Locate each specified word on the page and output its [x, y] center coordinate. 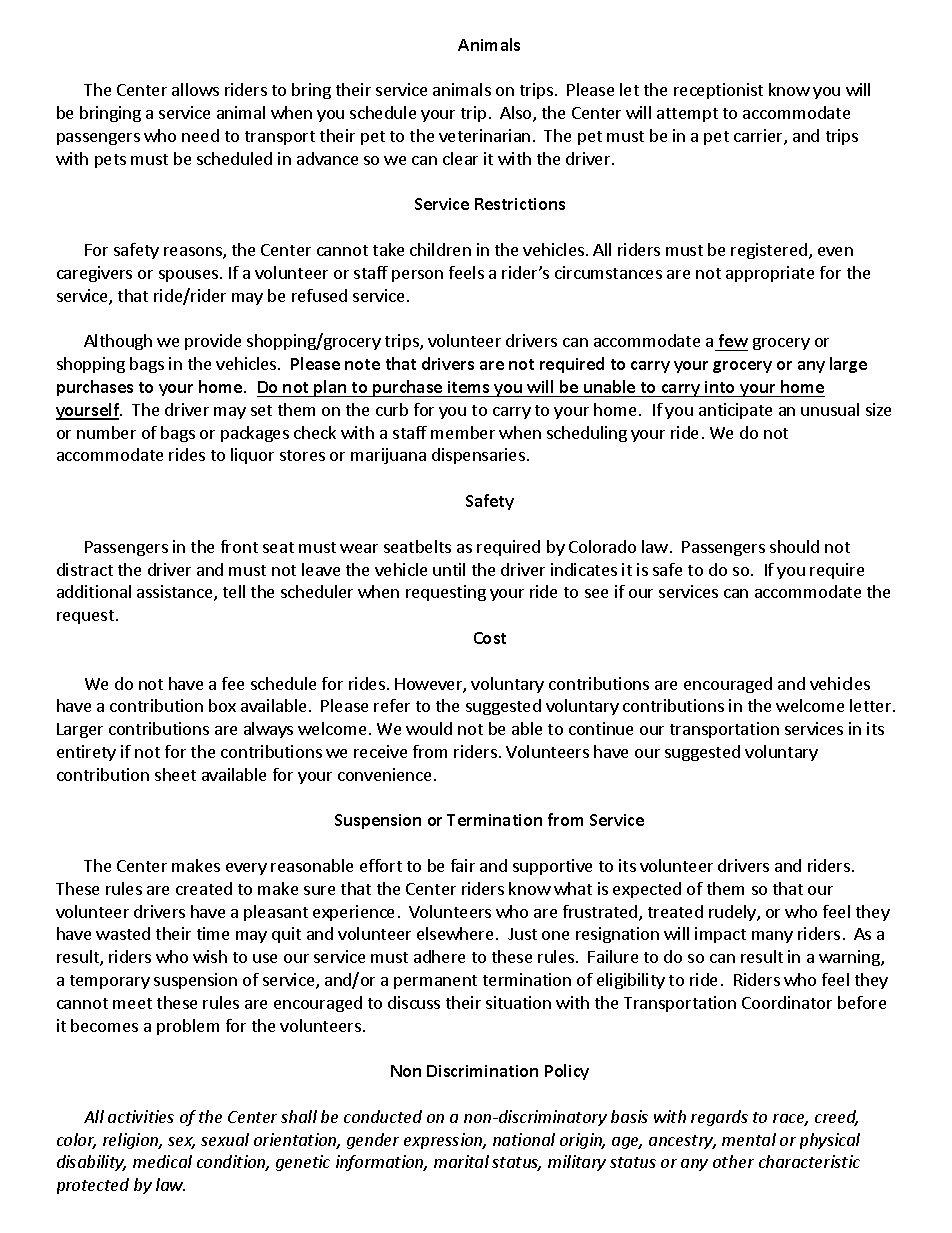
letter [872, 705]
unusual [830, 409]
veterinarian [484, 135]
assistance [176, 593]
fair [463, 865]
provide [213, 342]
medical [162, 1161]
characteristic [809, 1161]
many [772, 937]
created [204, 888]
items [468, 387]
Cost [490, 638]
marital [461, 1161]
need [200, 135]
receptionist [718, 91]
